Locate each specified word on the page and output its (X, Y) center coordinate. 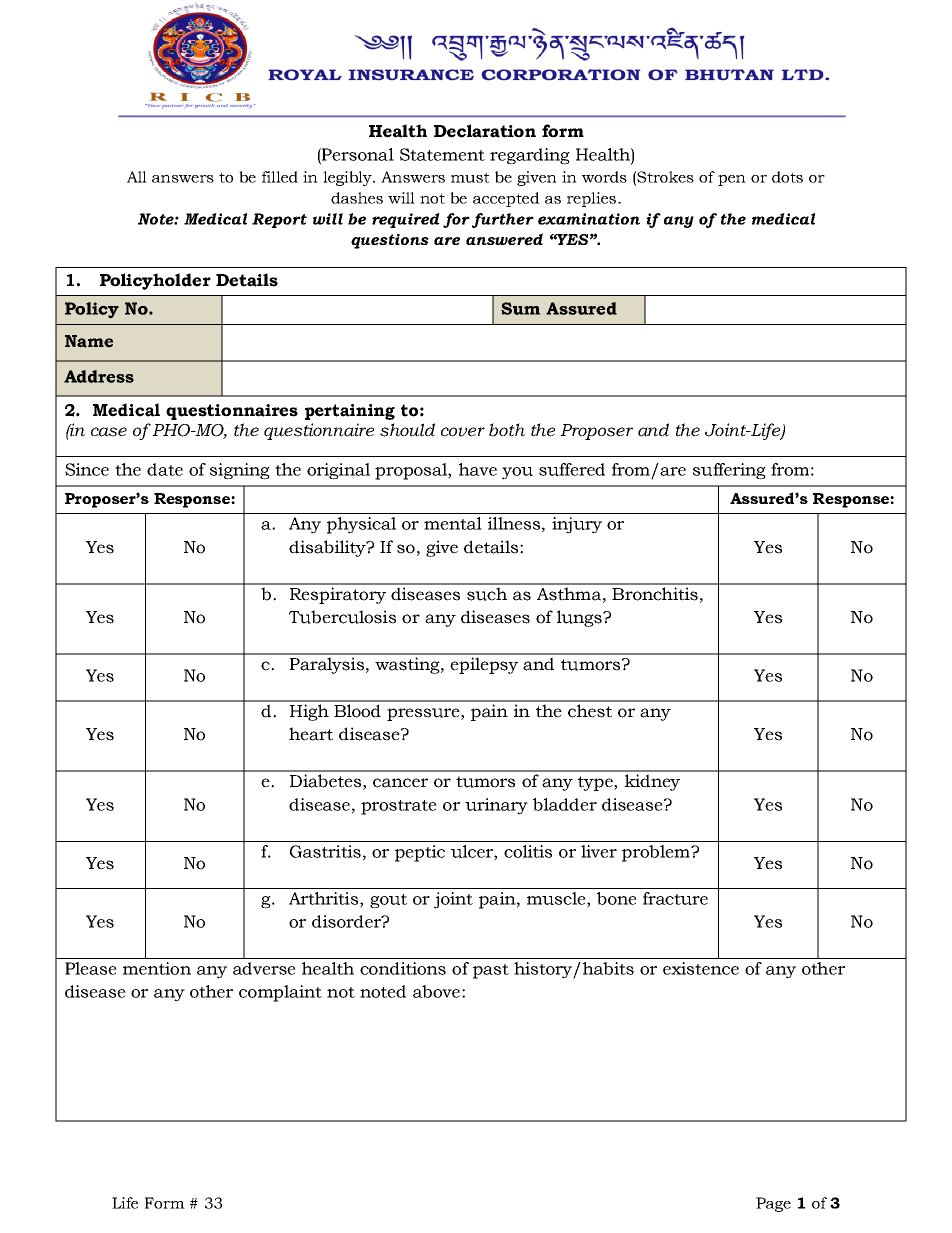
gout (388, 901)
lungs (580, 618)
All (137, 177)
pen (732, 180)
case (109, 432)
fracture (675, 898)
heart (311, 734)
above (436, 991)
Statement (442, 154)
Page (773, 1204)
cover (463, 432)
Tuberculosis (342, 617)
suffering (729, 471)
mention (157, 968)
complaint (280, 993)
